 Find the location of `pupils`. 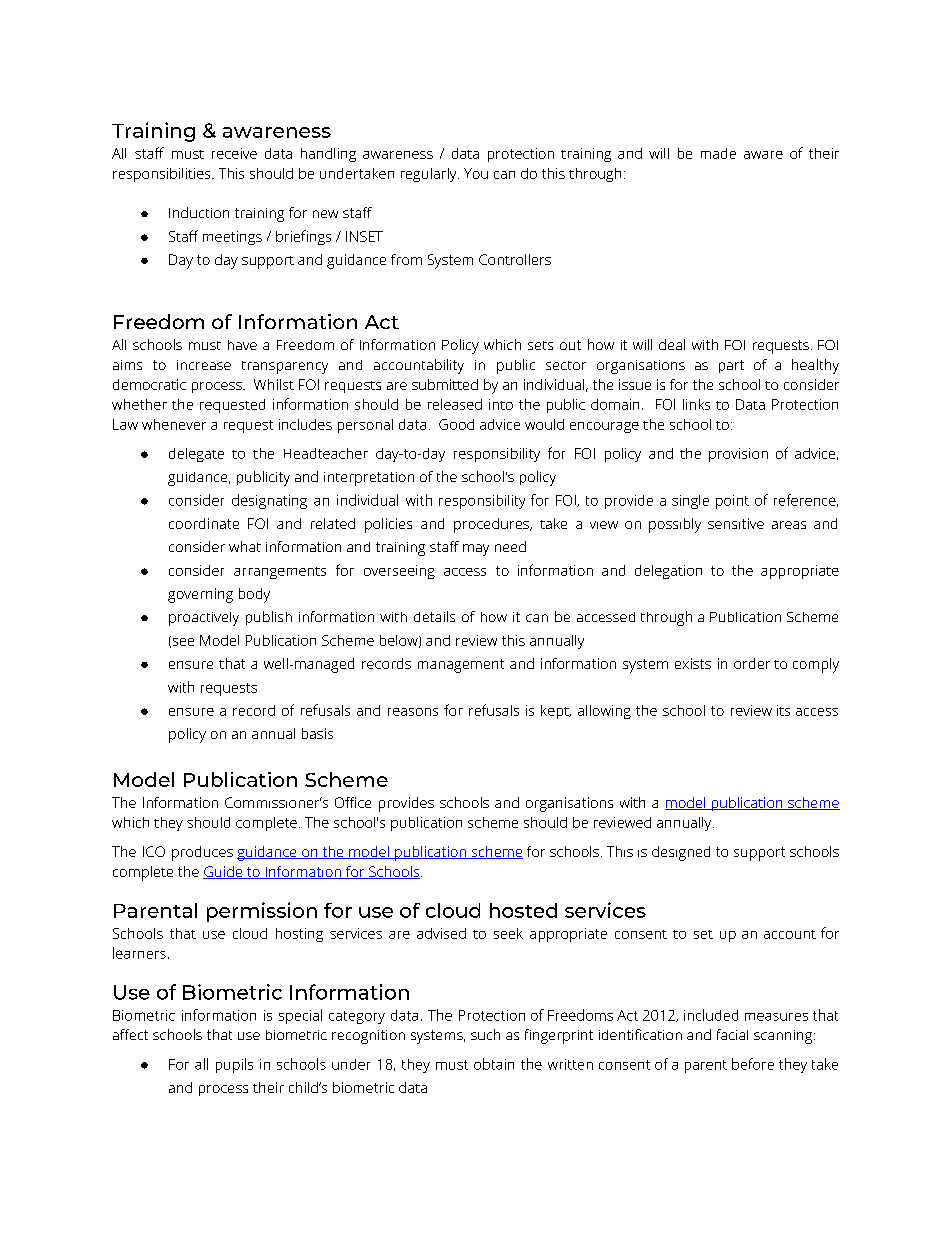

pupils is located at coordinates (234, 1065).
